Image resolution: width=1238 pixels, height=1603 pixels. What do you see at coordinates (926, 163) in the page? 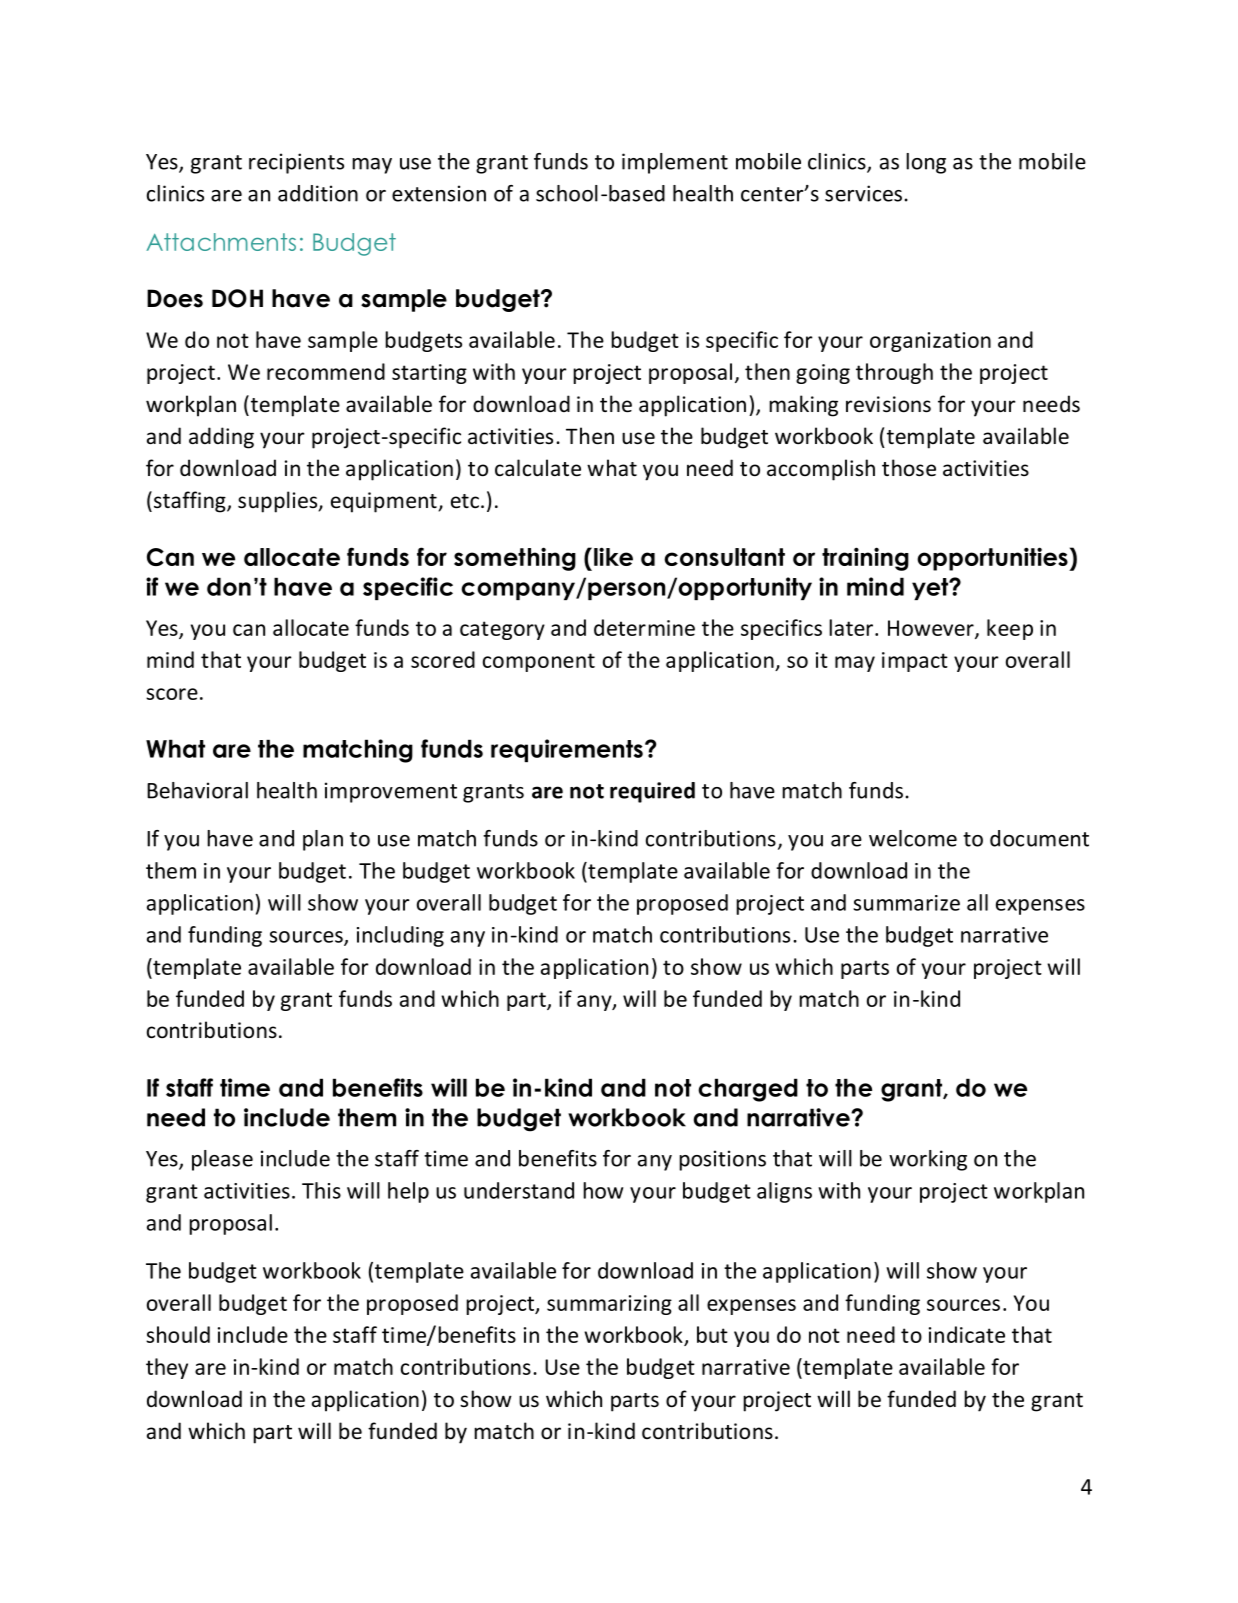
I see `long` at bounding box center [926, 163].
